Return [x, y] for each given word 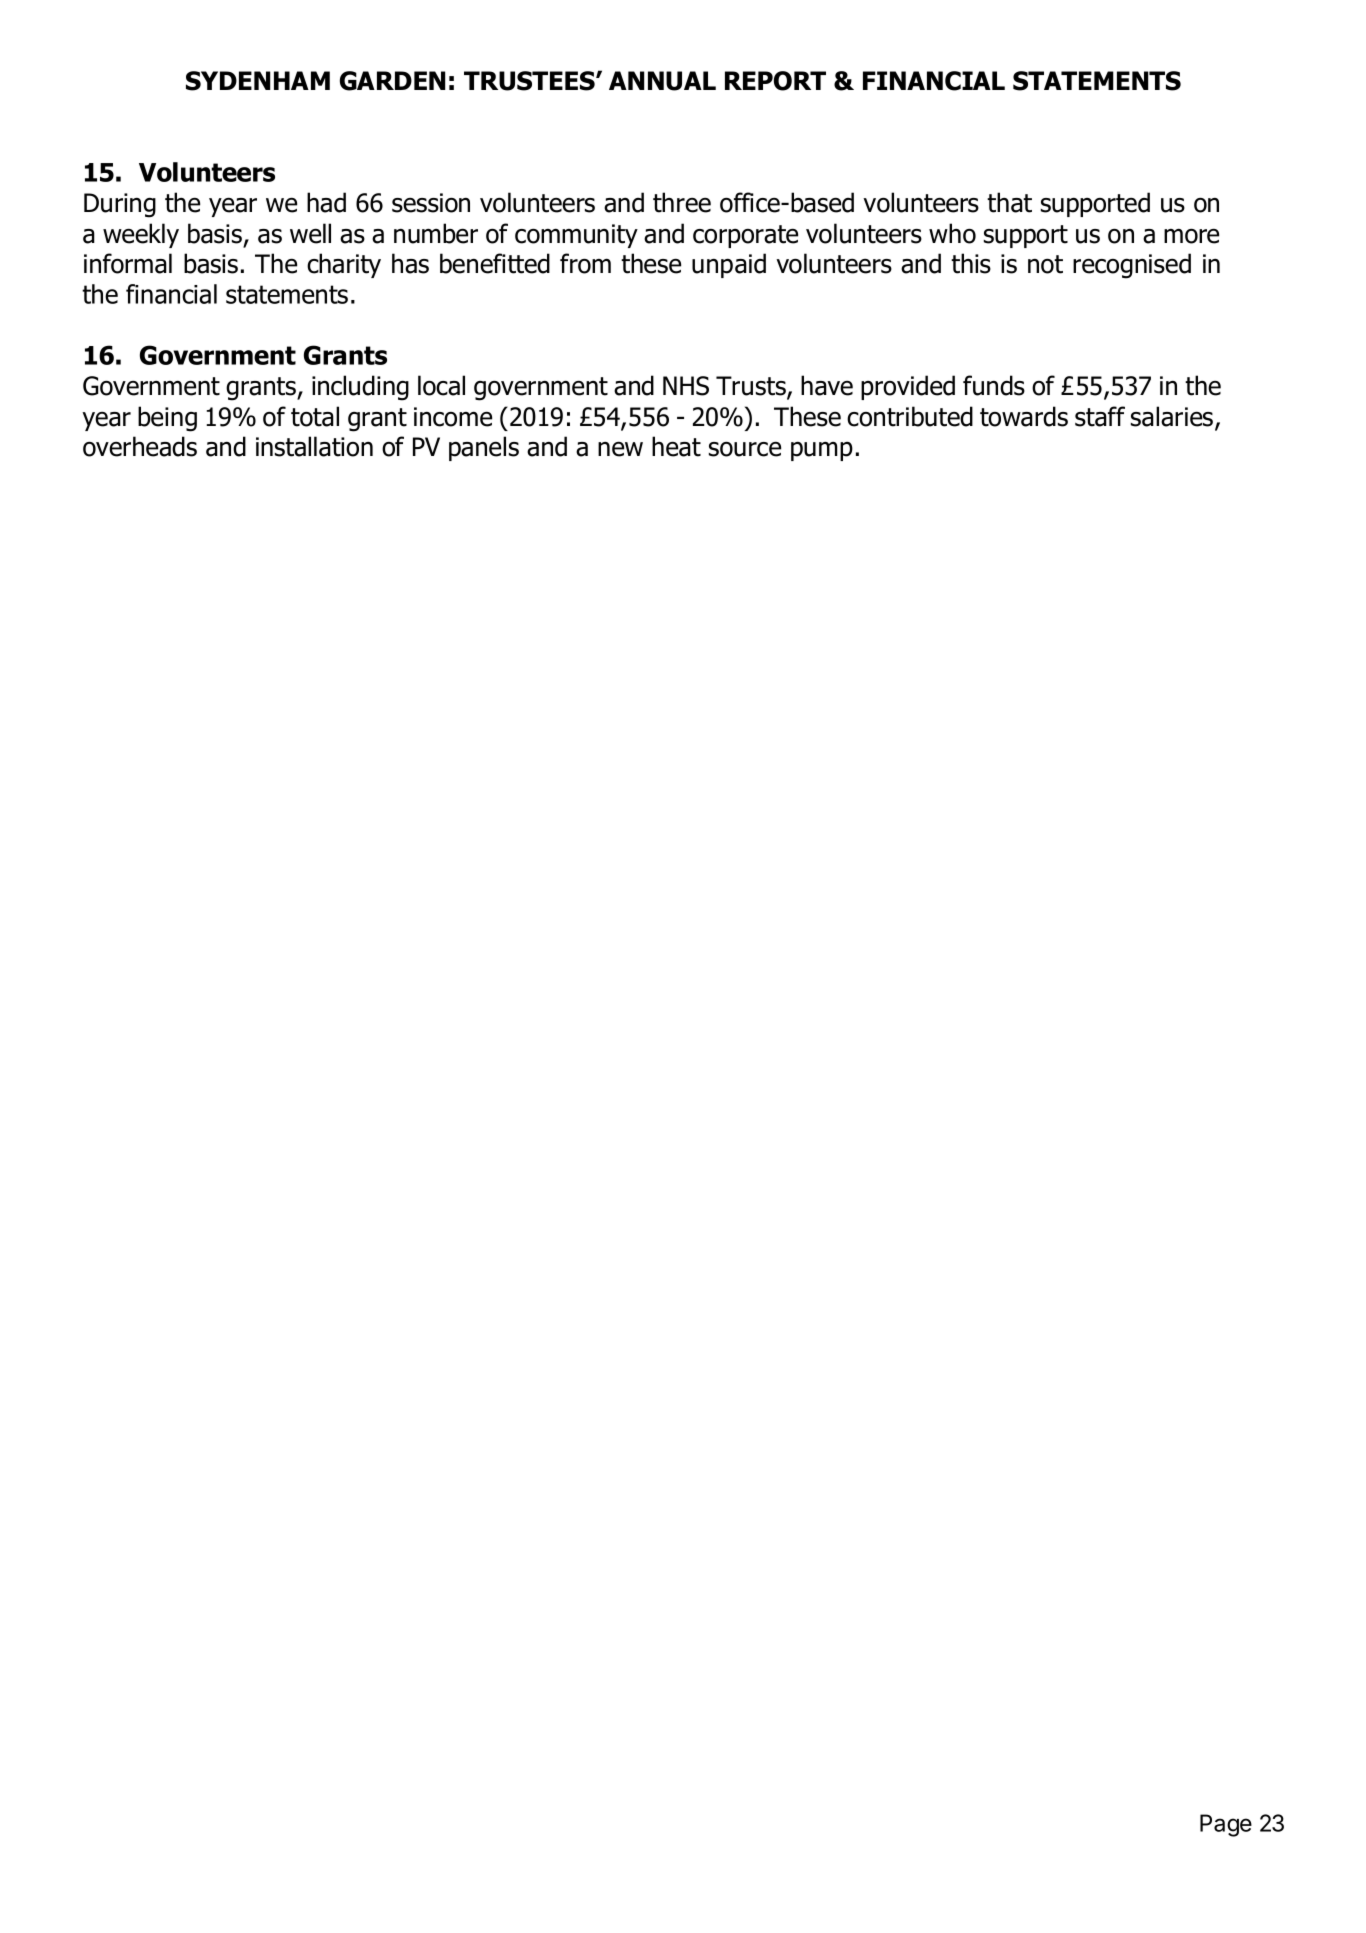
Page [1226, 1825]
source [745, 449]
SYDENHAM [258, 81]
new [620, 449]
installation [314, 446]
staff [1100, 416]
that [1009, 202]
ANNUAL [662, 81]
